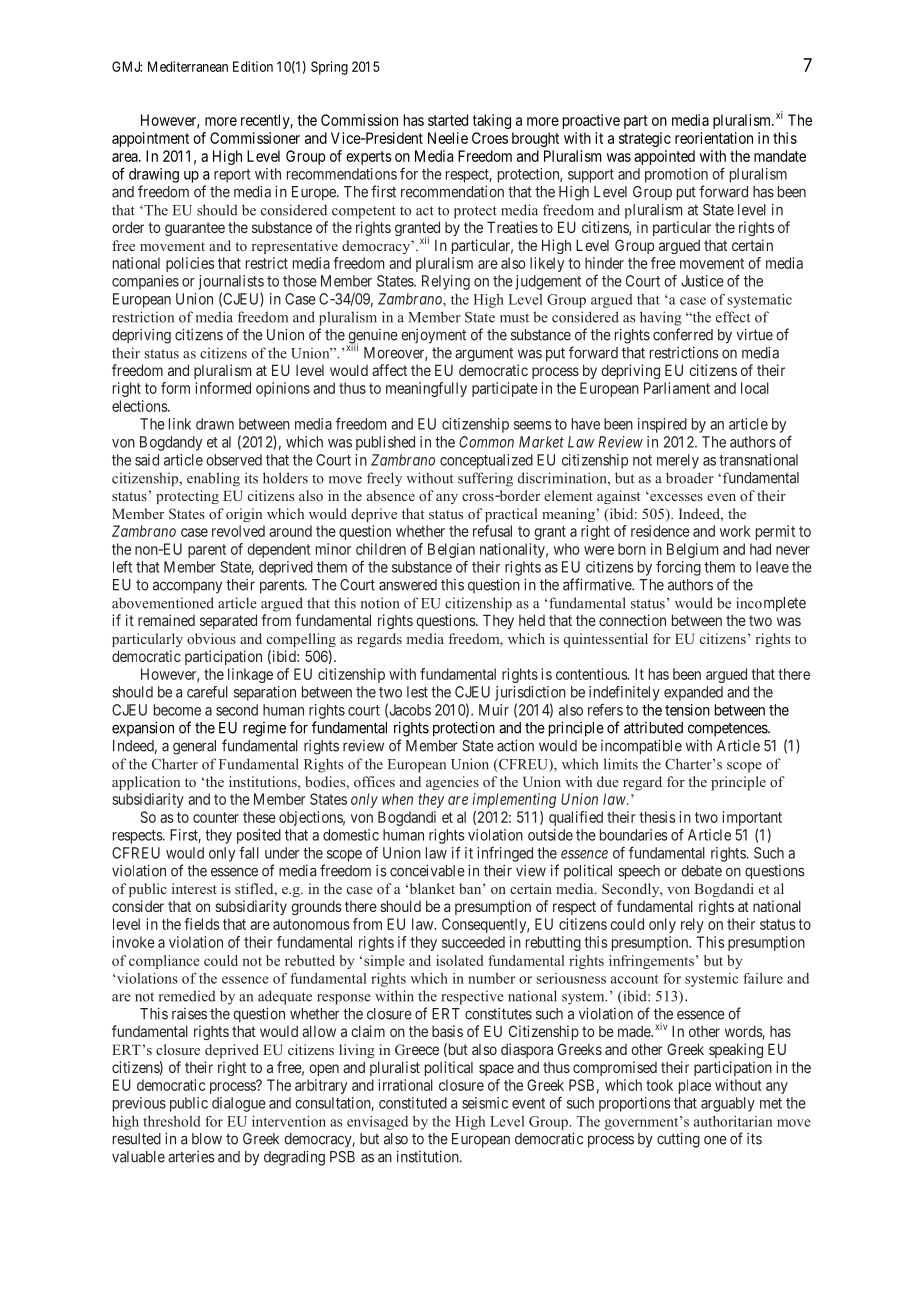 The width and height of the page is (924, 1308). Describe the element at coordinates (492, 531) in the page. I see `refusal` at that location.
